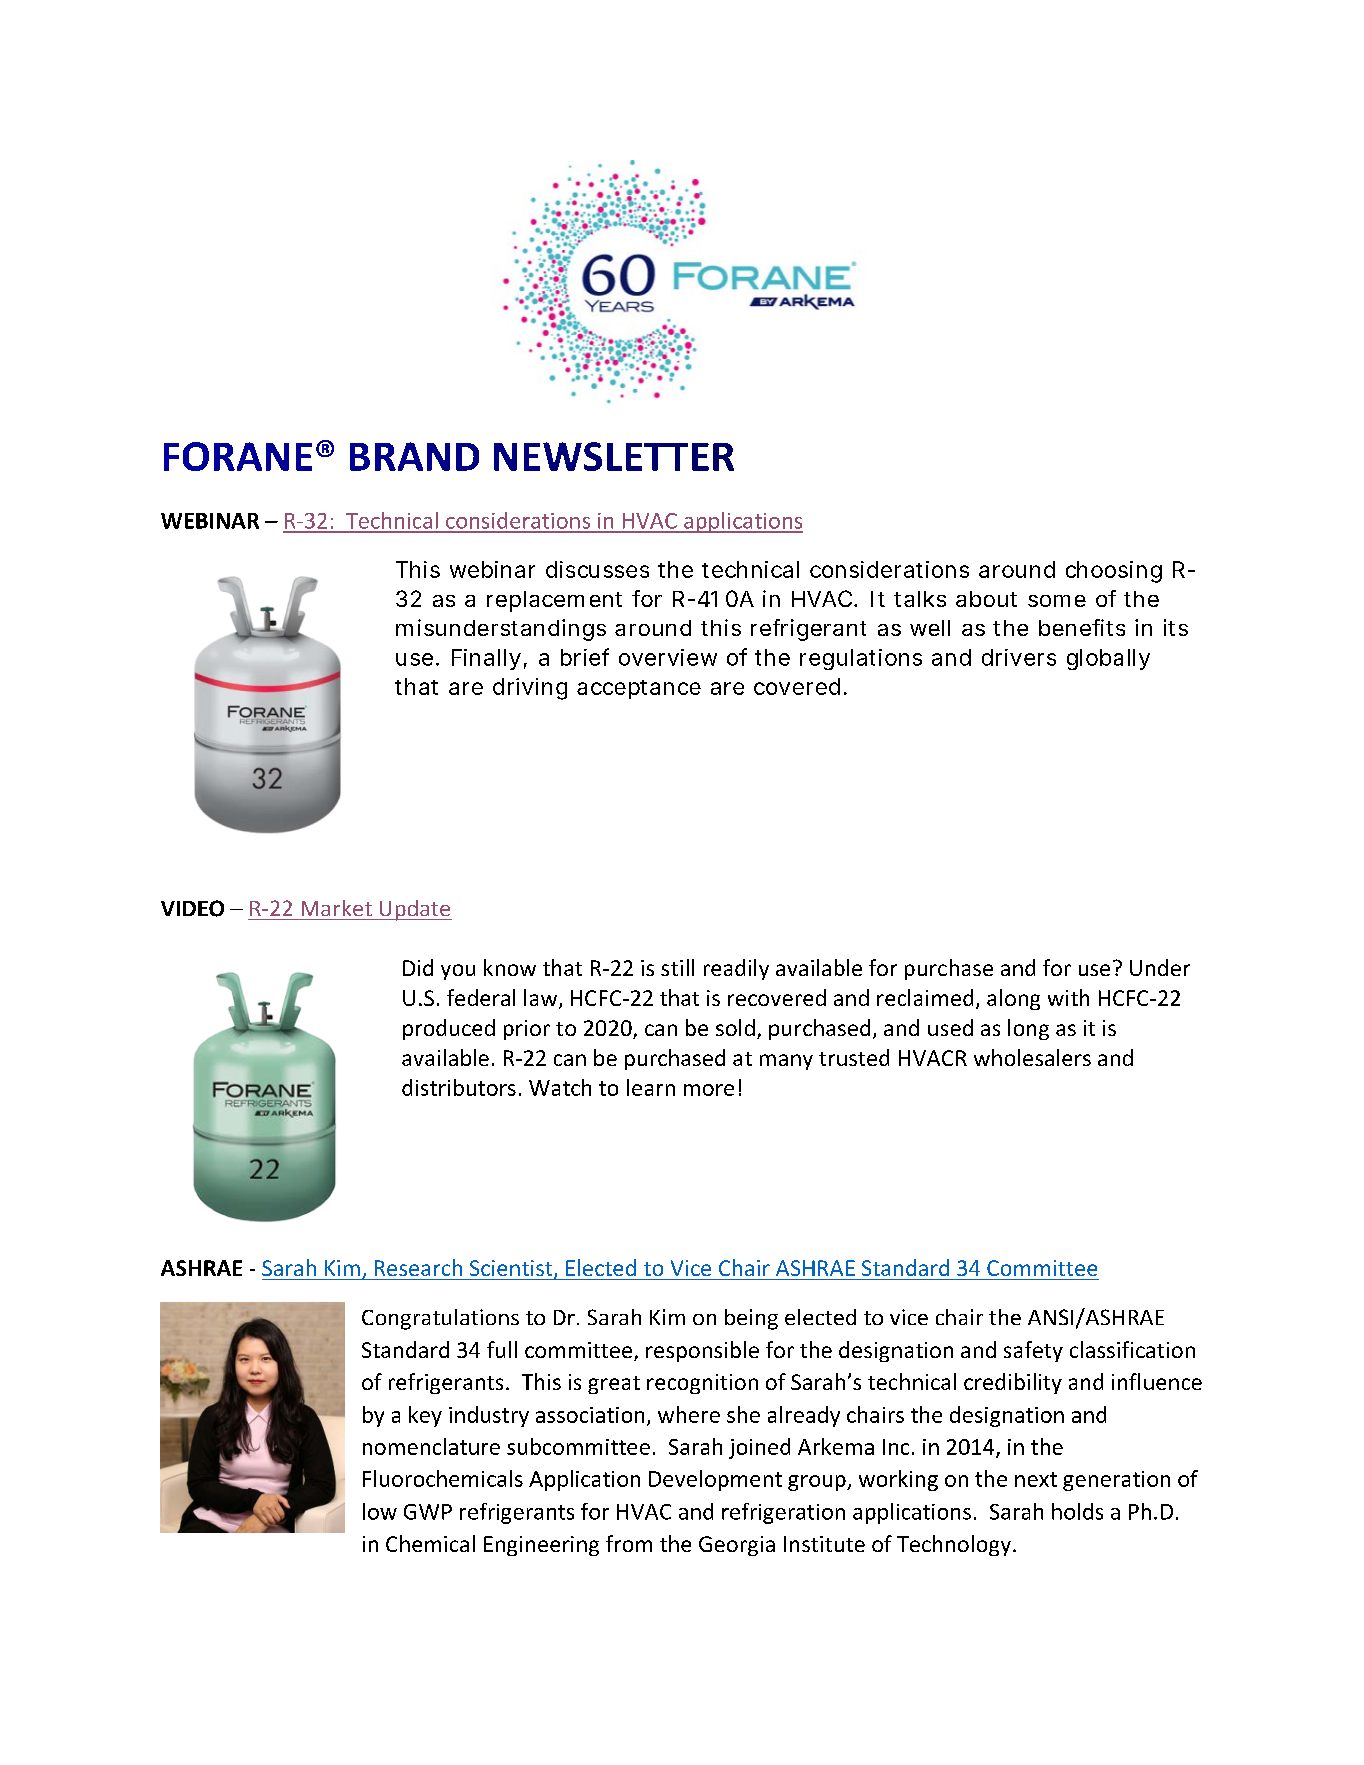 This screenshot has height=1765, width=1364. Describe the element at coordinates (337, 908) in the screenshot. I see `Market` at that location.
